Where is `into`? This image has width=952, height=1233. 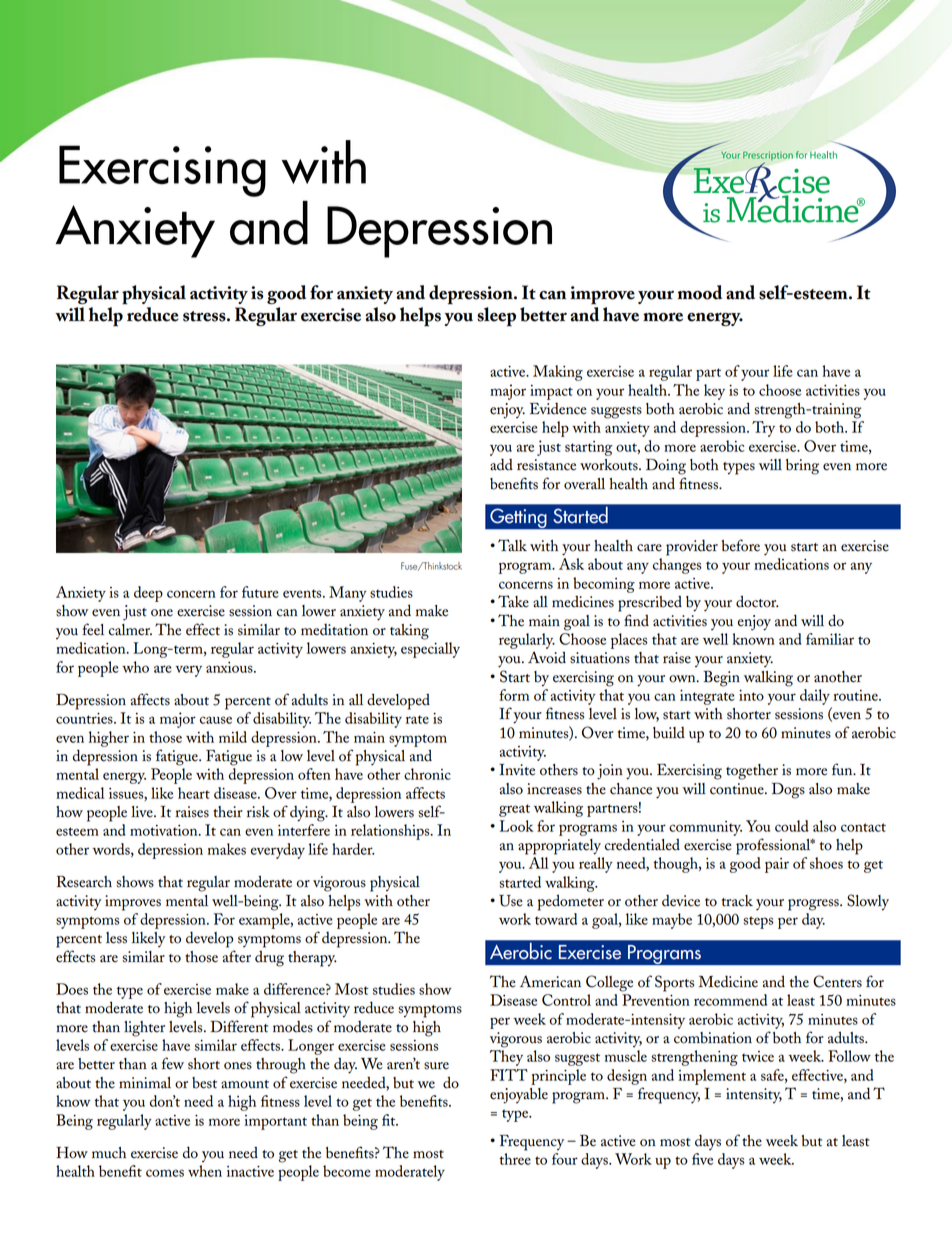 into is located at coordinates (751, 695).
